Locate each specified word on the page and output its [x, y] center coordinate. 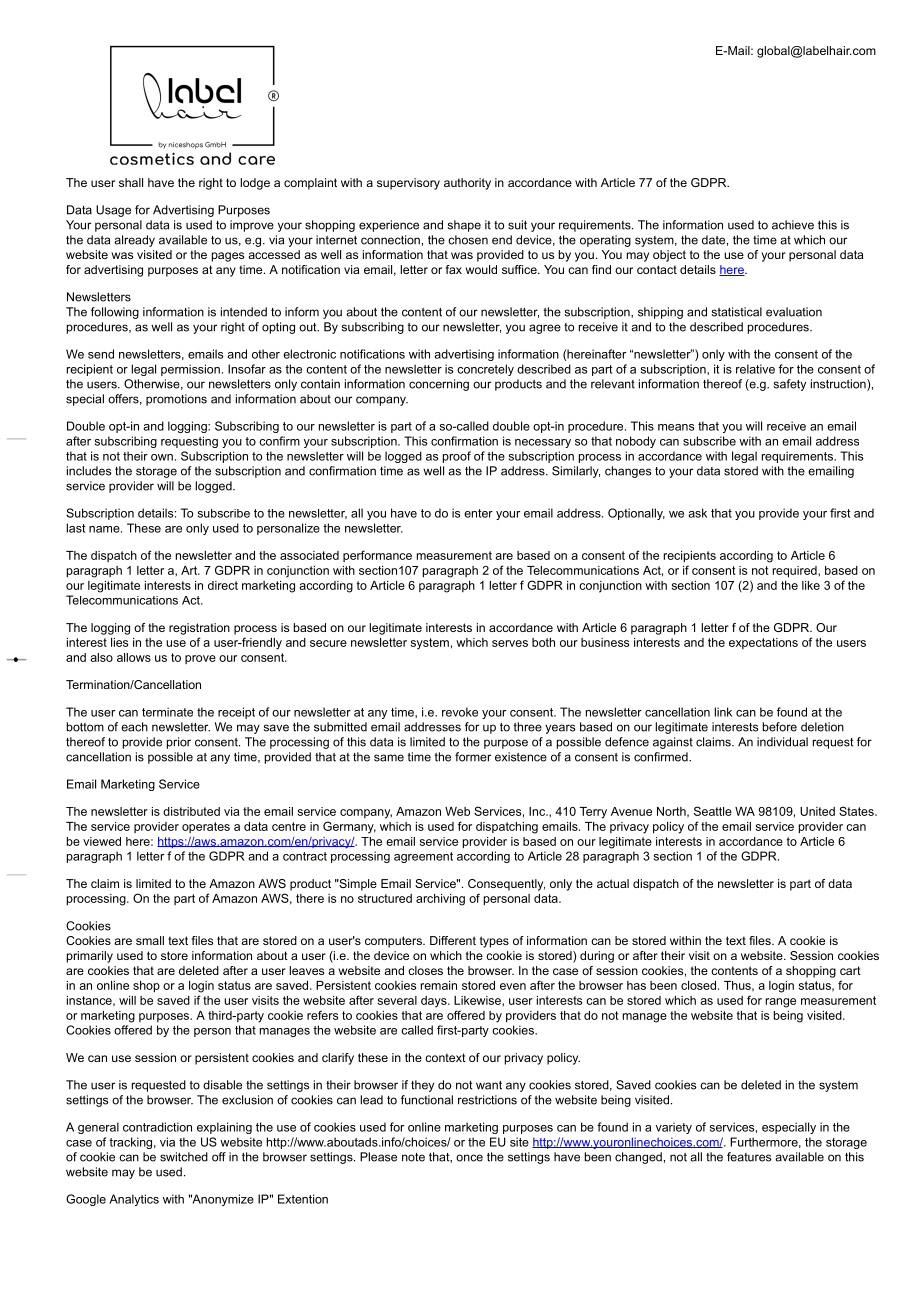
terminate [167, 712]
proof [457, 457]
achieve [793, 225]
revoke [460, 712]
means [676, 427]
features [749, 1157]
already [134, 241]
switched [184, 1157]
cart [850, 970]
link [723, 712]
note [413, 1157]
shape [464, 226]
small [150, 940]
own [162, 457]
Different [453, 940]
